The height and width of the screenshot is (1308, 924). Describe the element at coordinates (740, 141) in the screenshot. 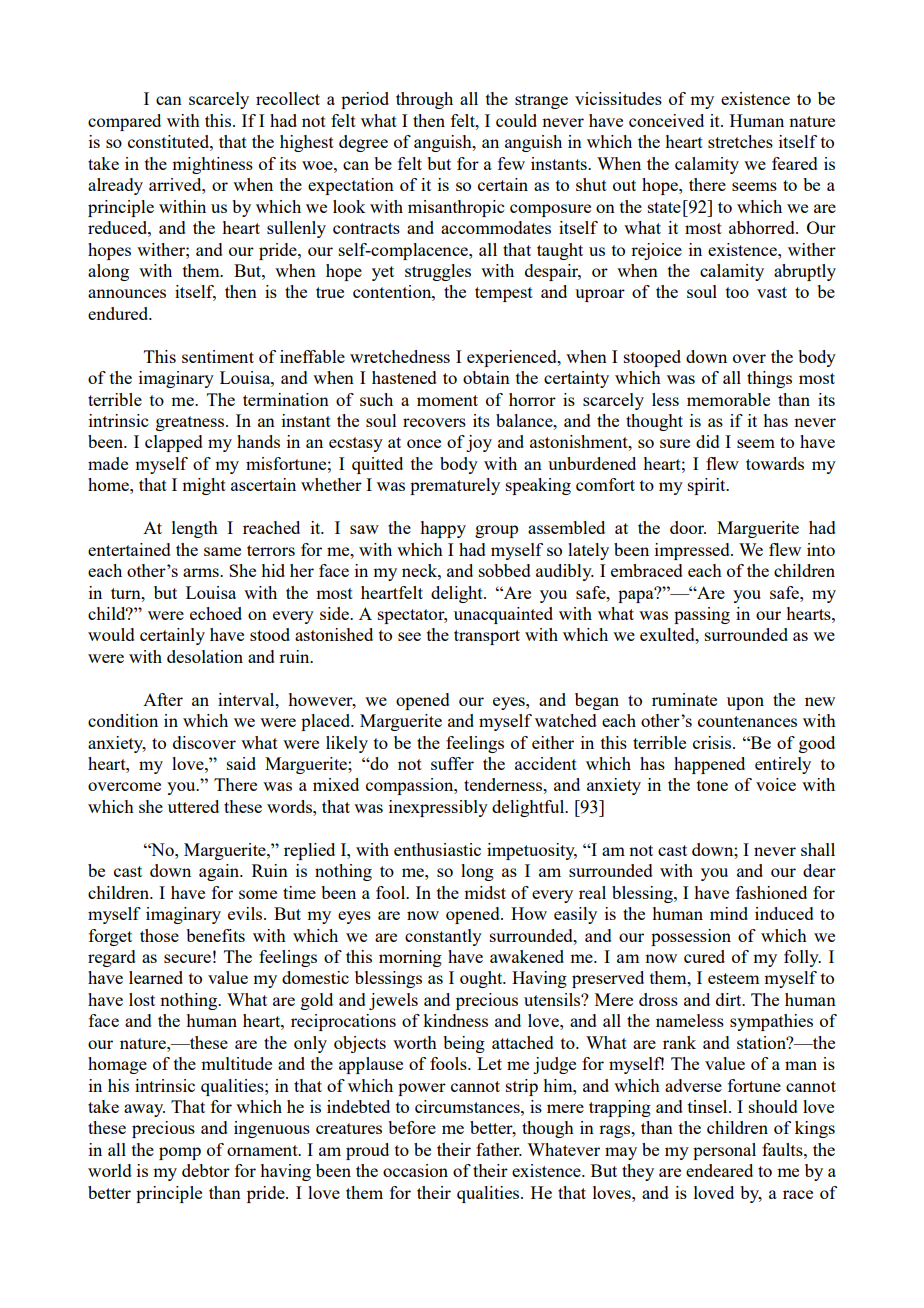

I see `stretches` at that location.
